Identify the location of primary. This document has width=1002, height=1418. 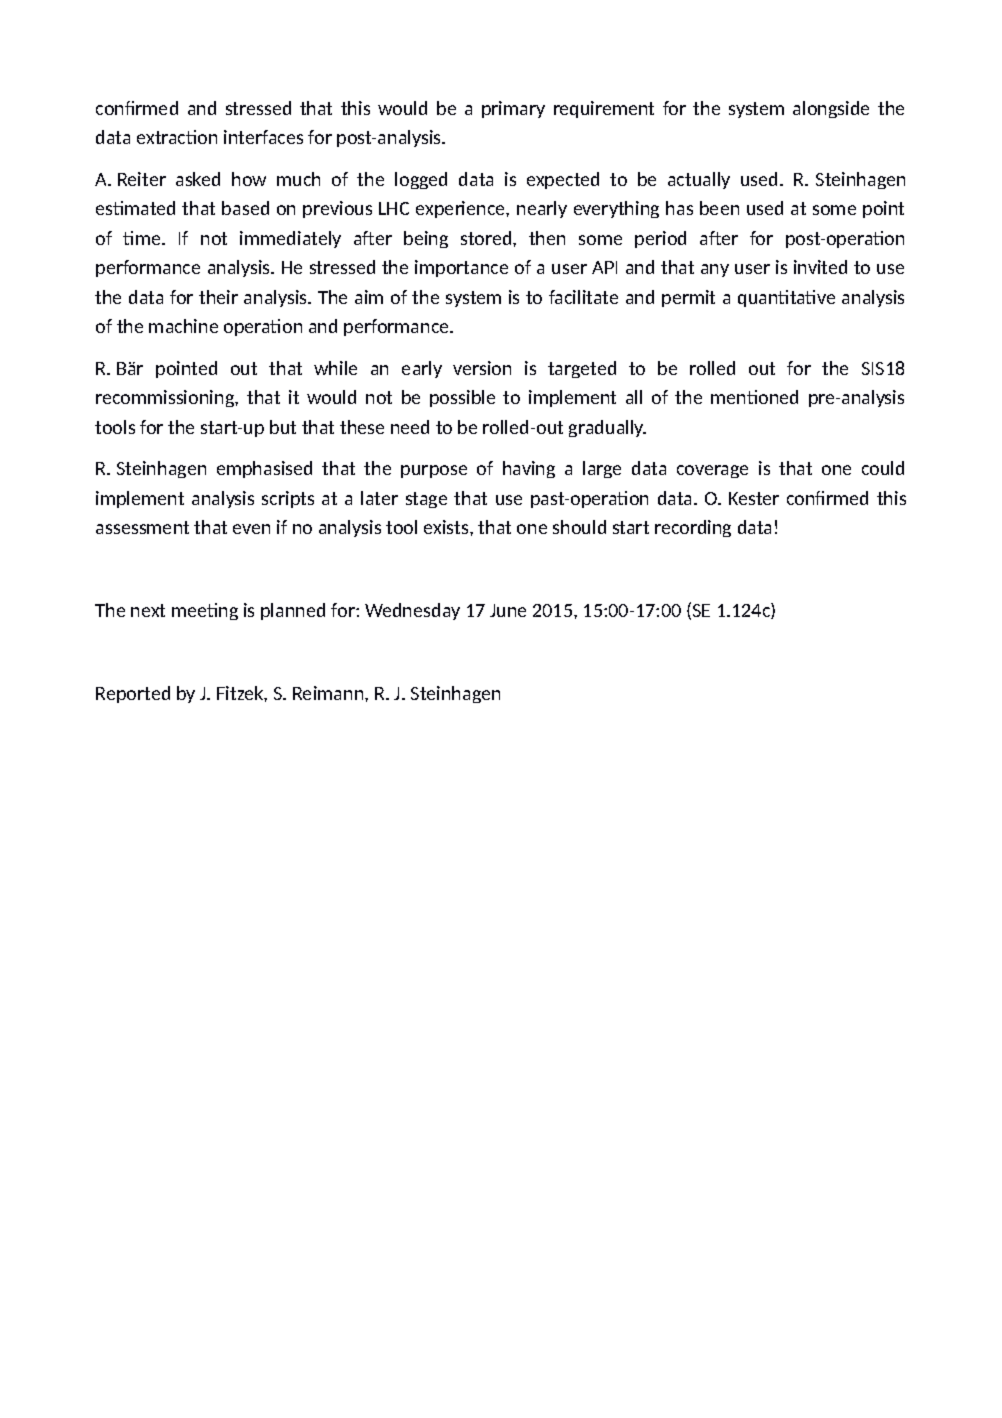
(513, 109).
